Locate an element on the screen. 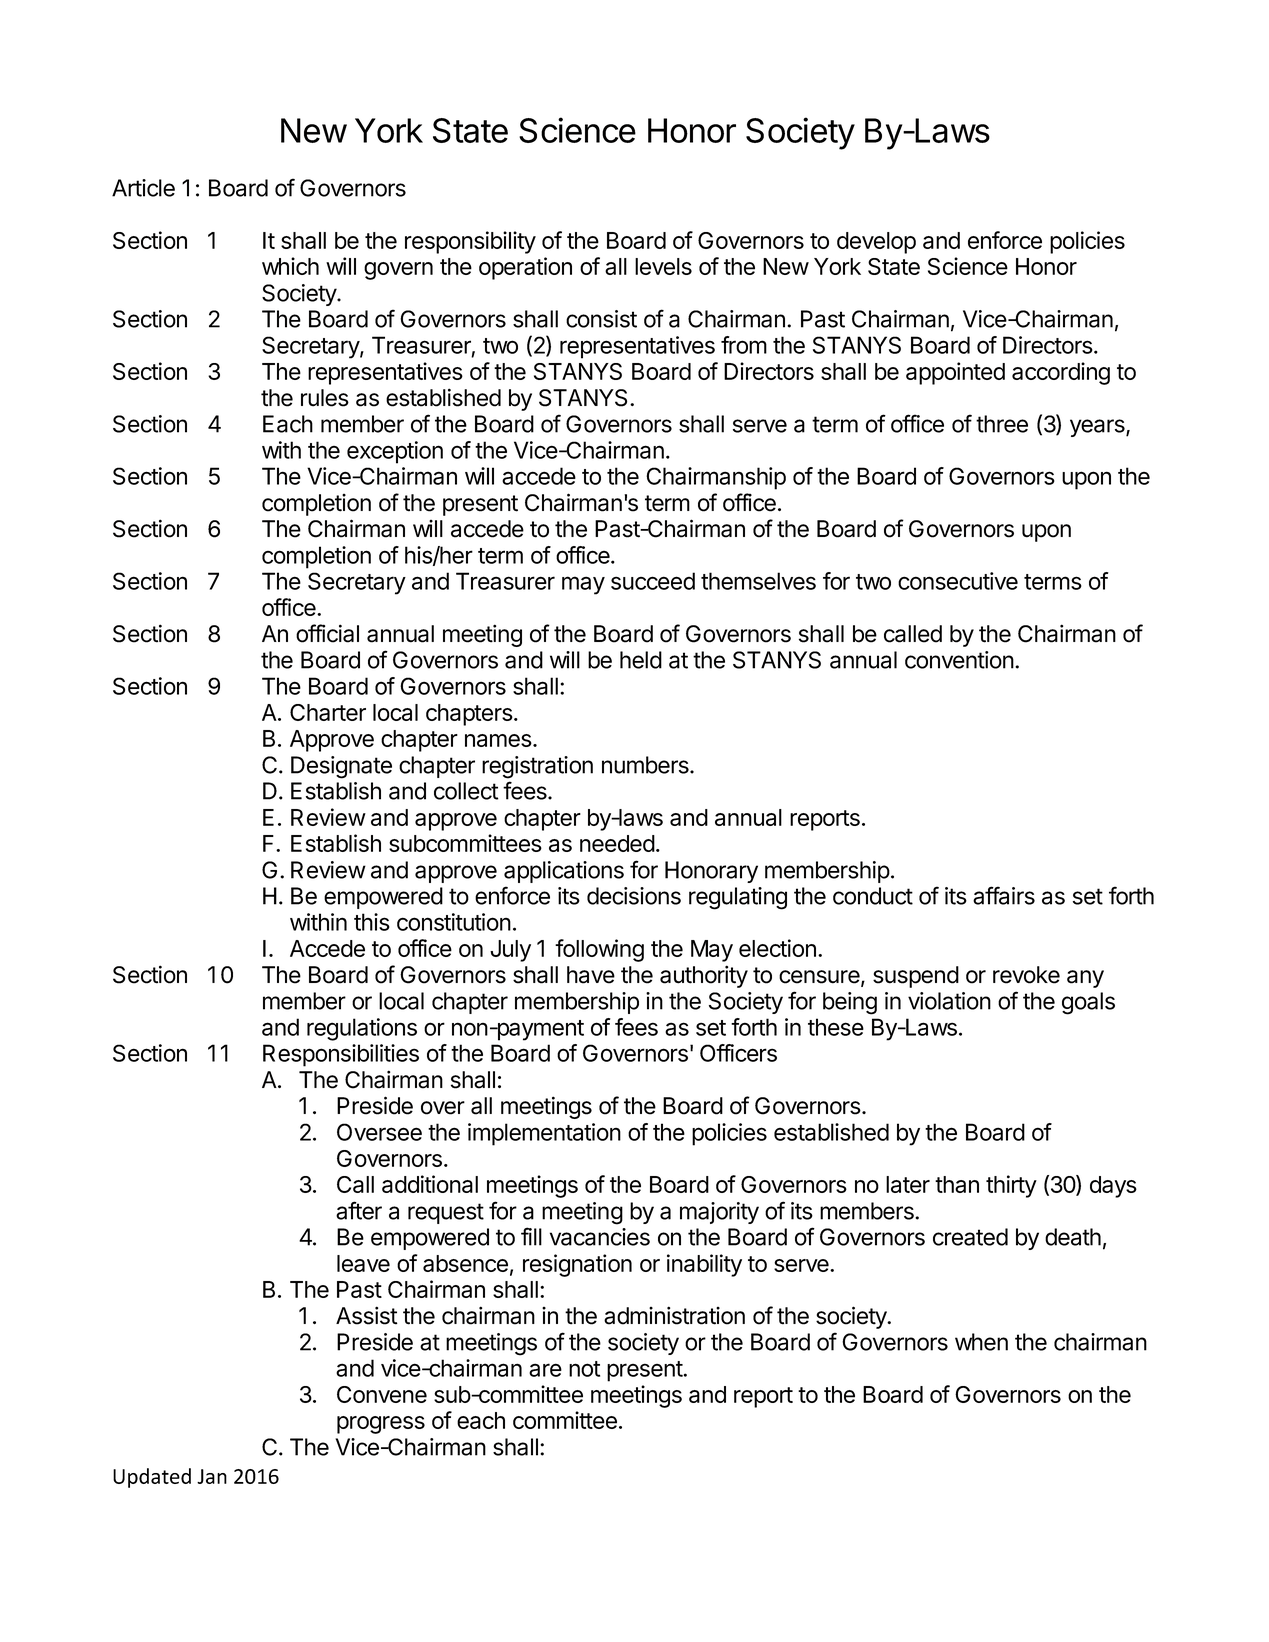  succeed is located at coordinates (653, 581).
